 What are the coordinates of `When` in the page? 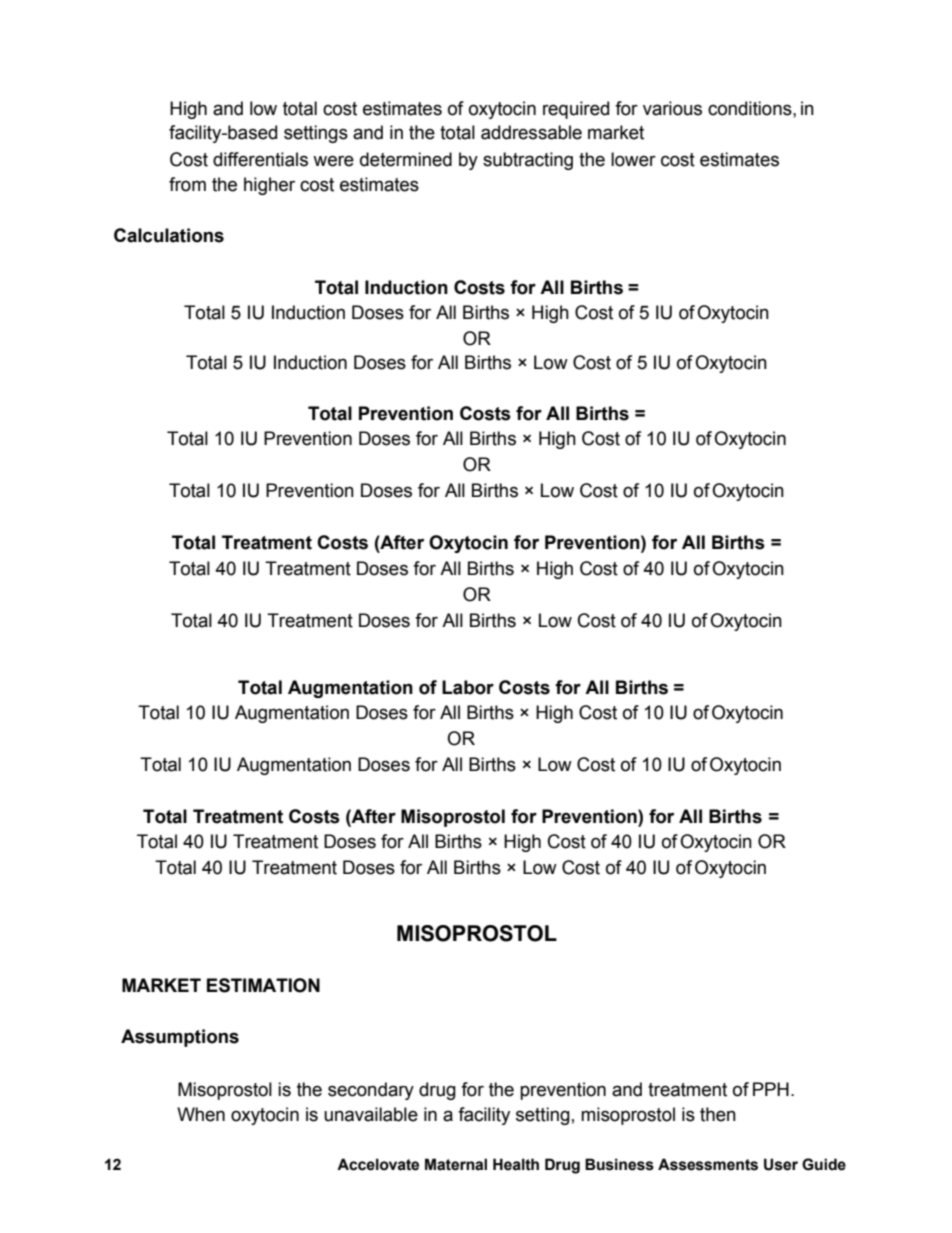 It's located at (201, 1114).
